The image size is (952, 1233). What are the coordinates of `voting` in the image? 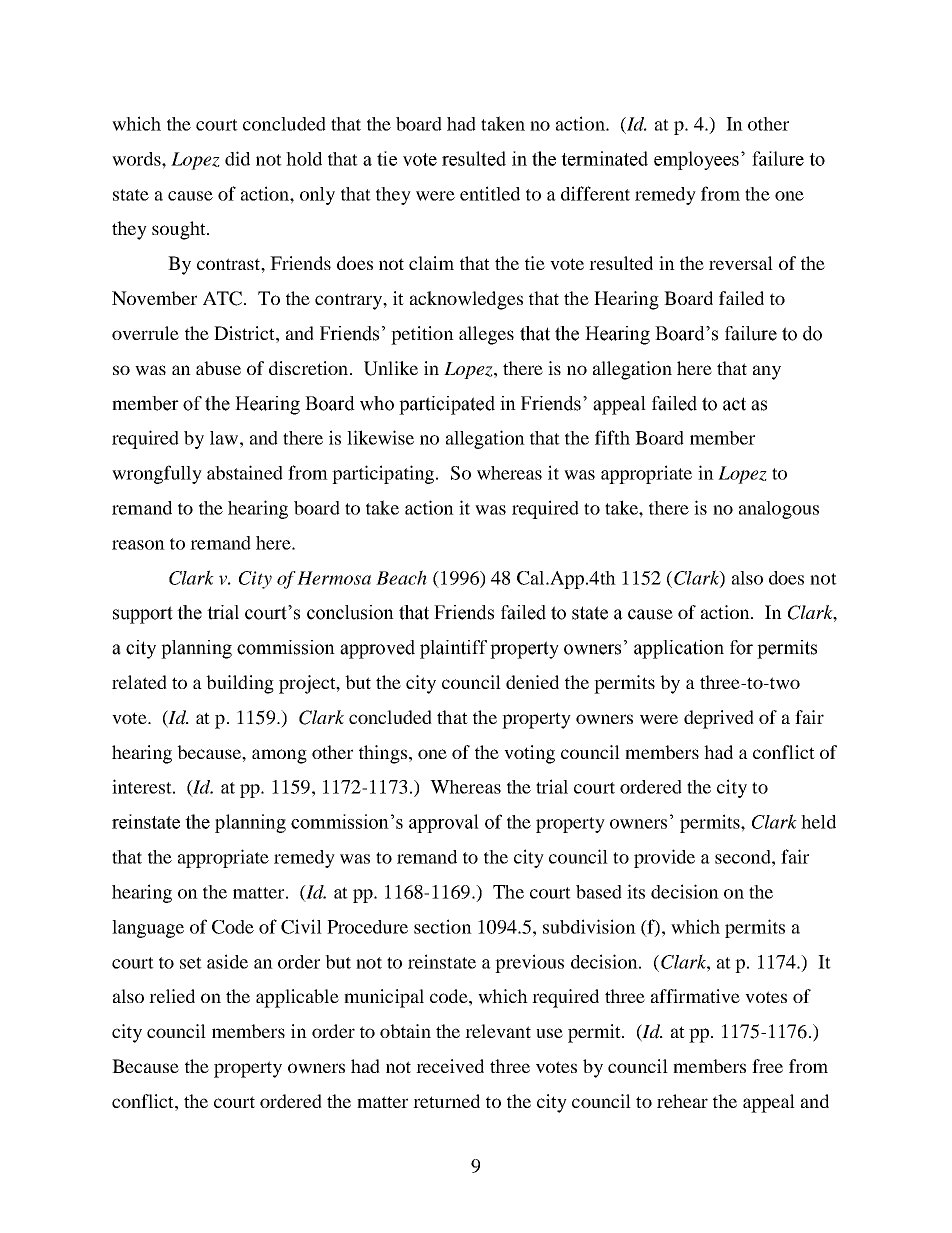 It's located at (529, 754).
